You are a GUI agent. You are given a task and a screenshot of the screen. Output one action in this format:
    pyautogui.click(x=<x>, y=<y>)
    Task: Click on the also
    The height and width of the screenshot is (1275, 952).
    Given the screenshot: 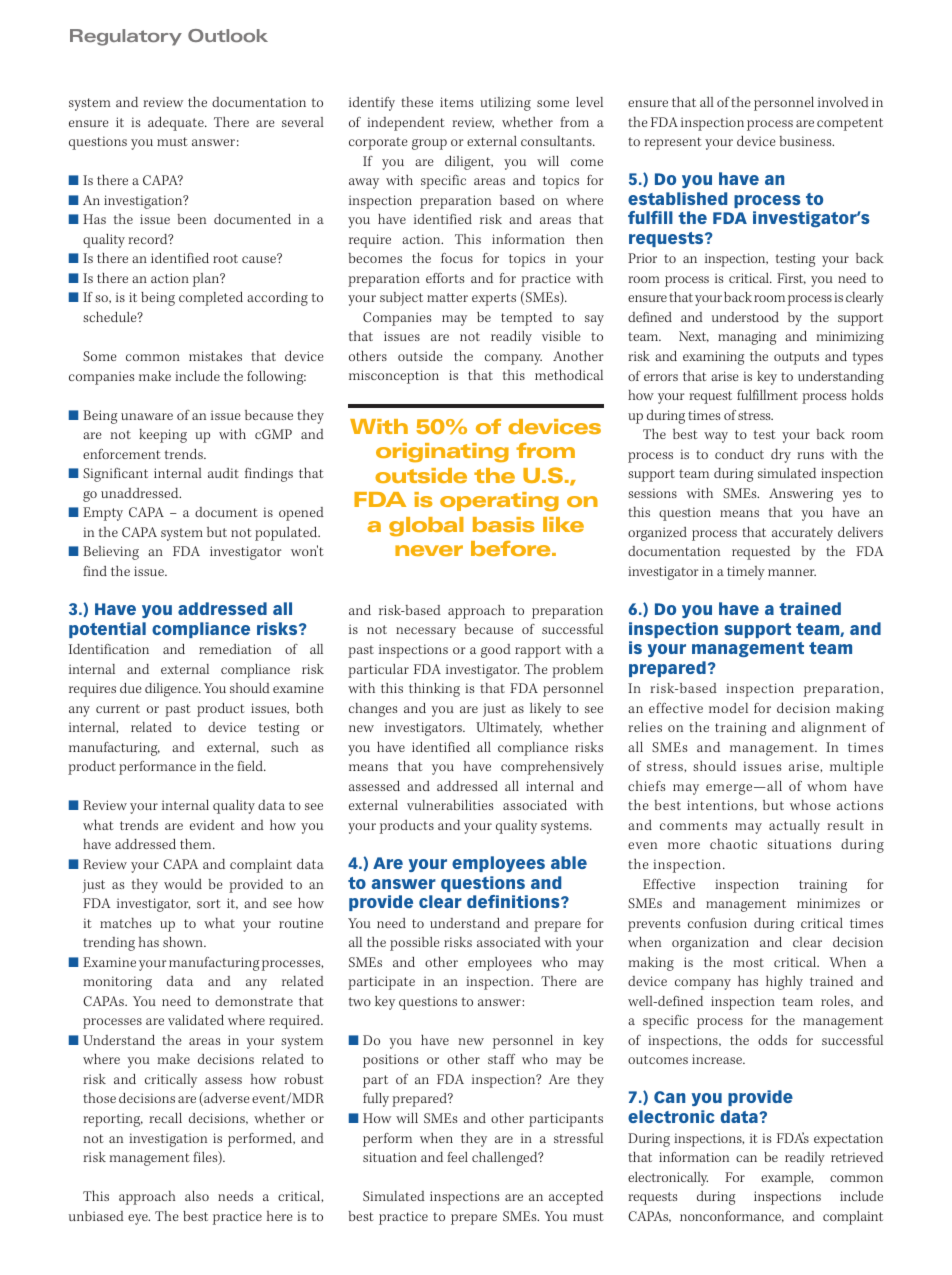 What is the action you would take?
    pyautogui.click(x=197, y=1196)
